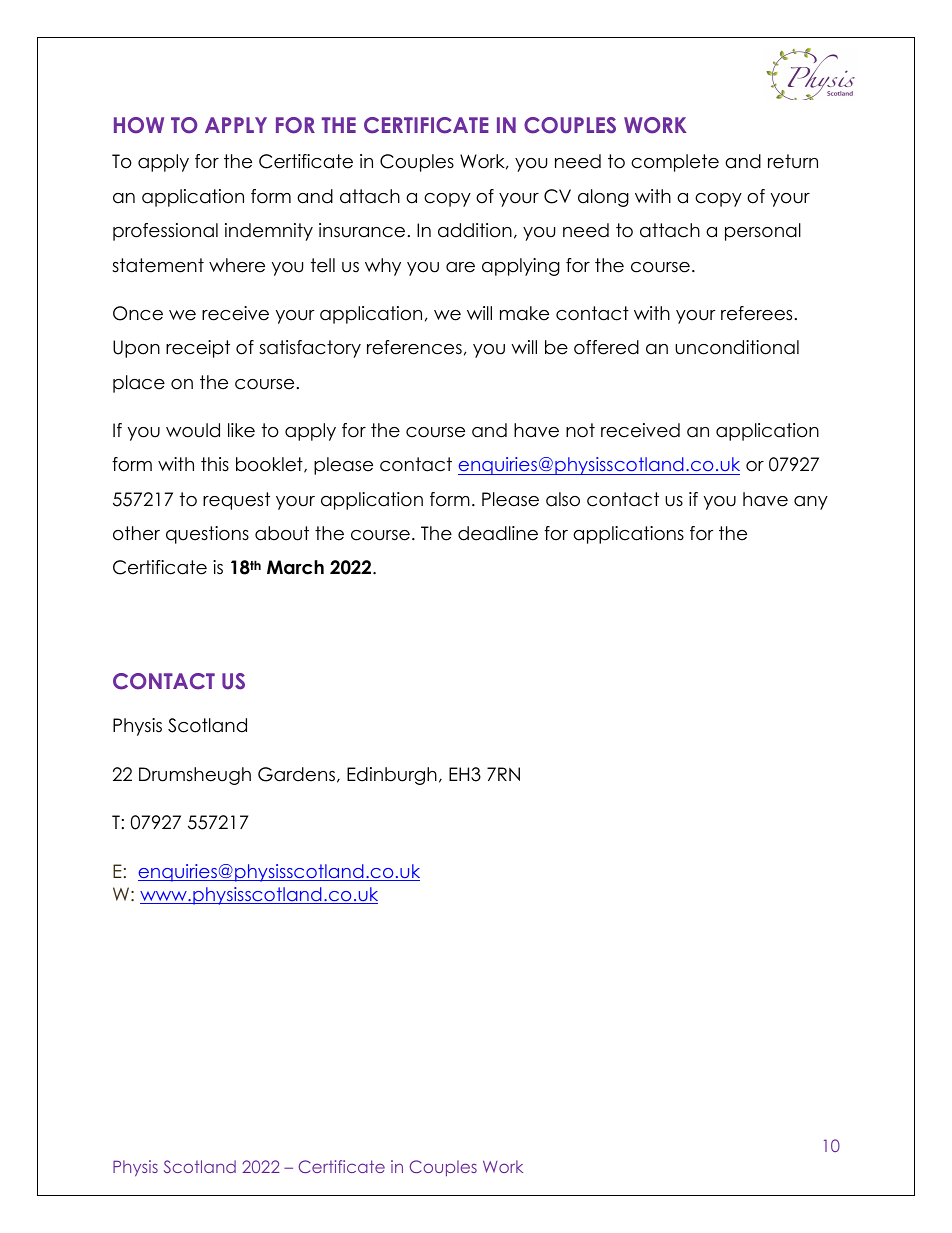  What do you see at coordinates (237, 265) in the screenshot?
I see `where` at bounding box center [237, 265].
